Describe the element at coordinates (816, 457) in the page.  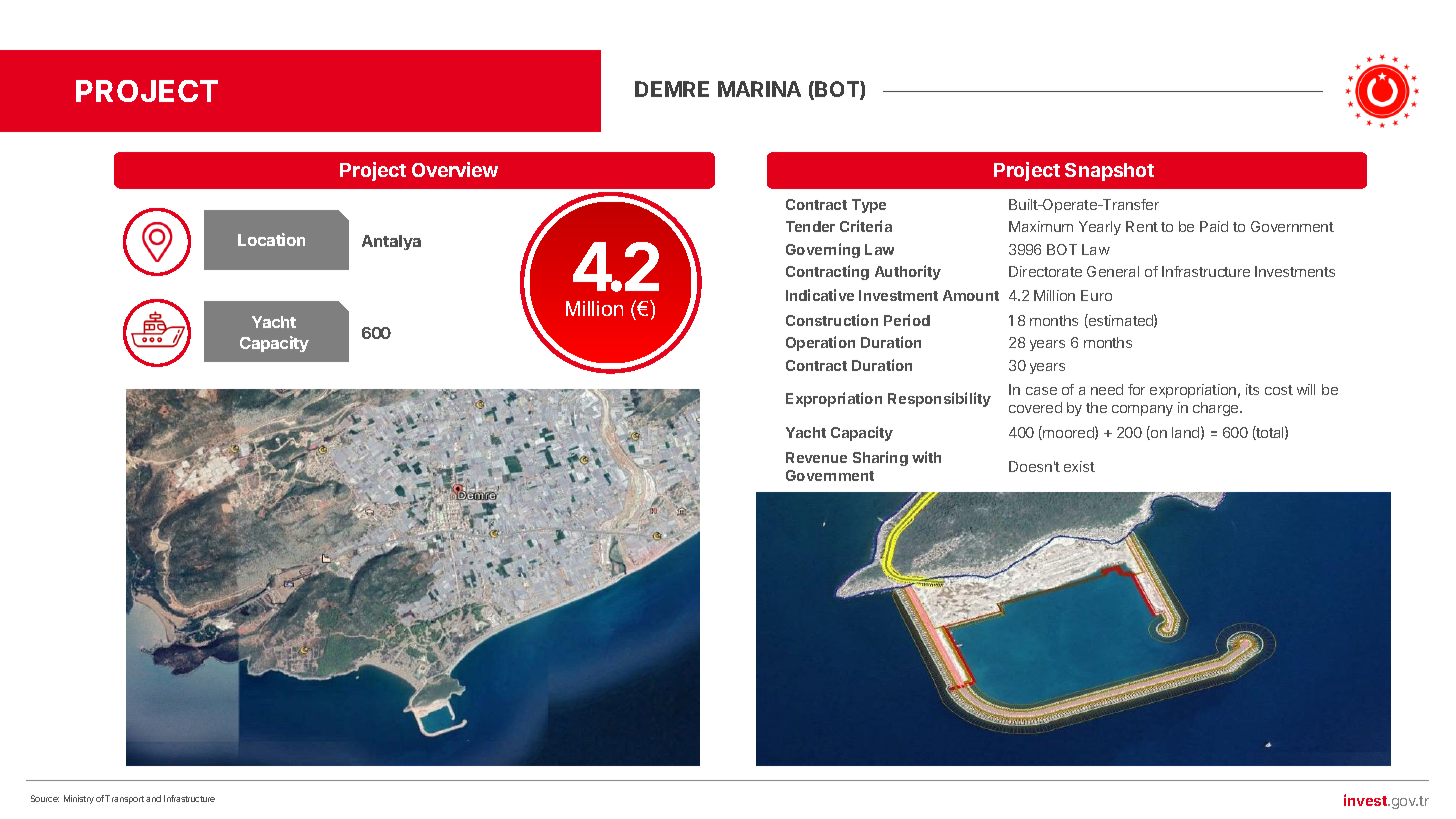
I see `Revenue` at that location.
